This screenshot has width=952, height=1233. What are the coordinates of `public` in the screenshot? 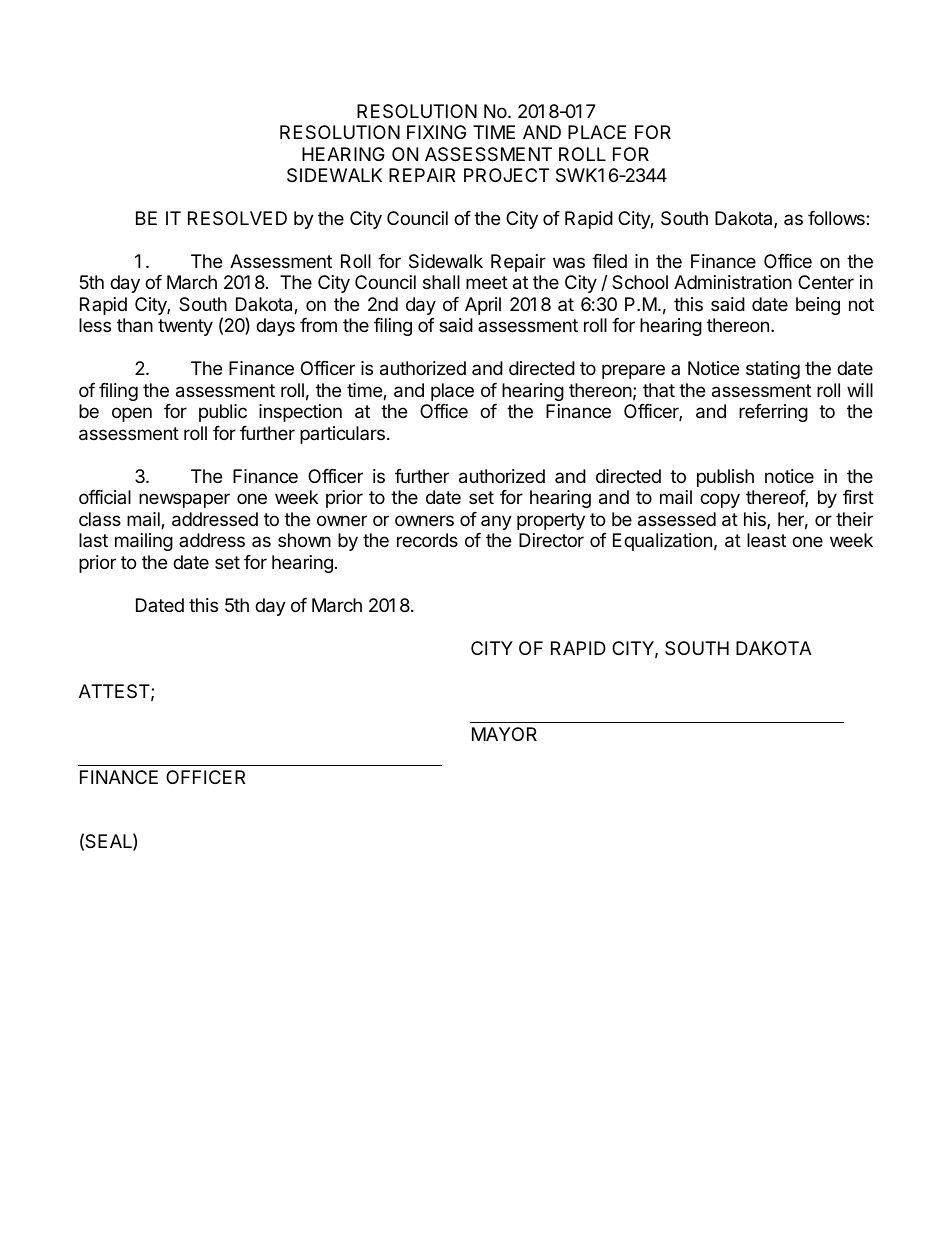 It's located at (223, 413).
